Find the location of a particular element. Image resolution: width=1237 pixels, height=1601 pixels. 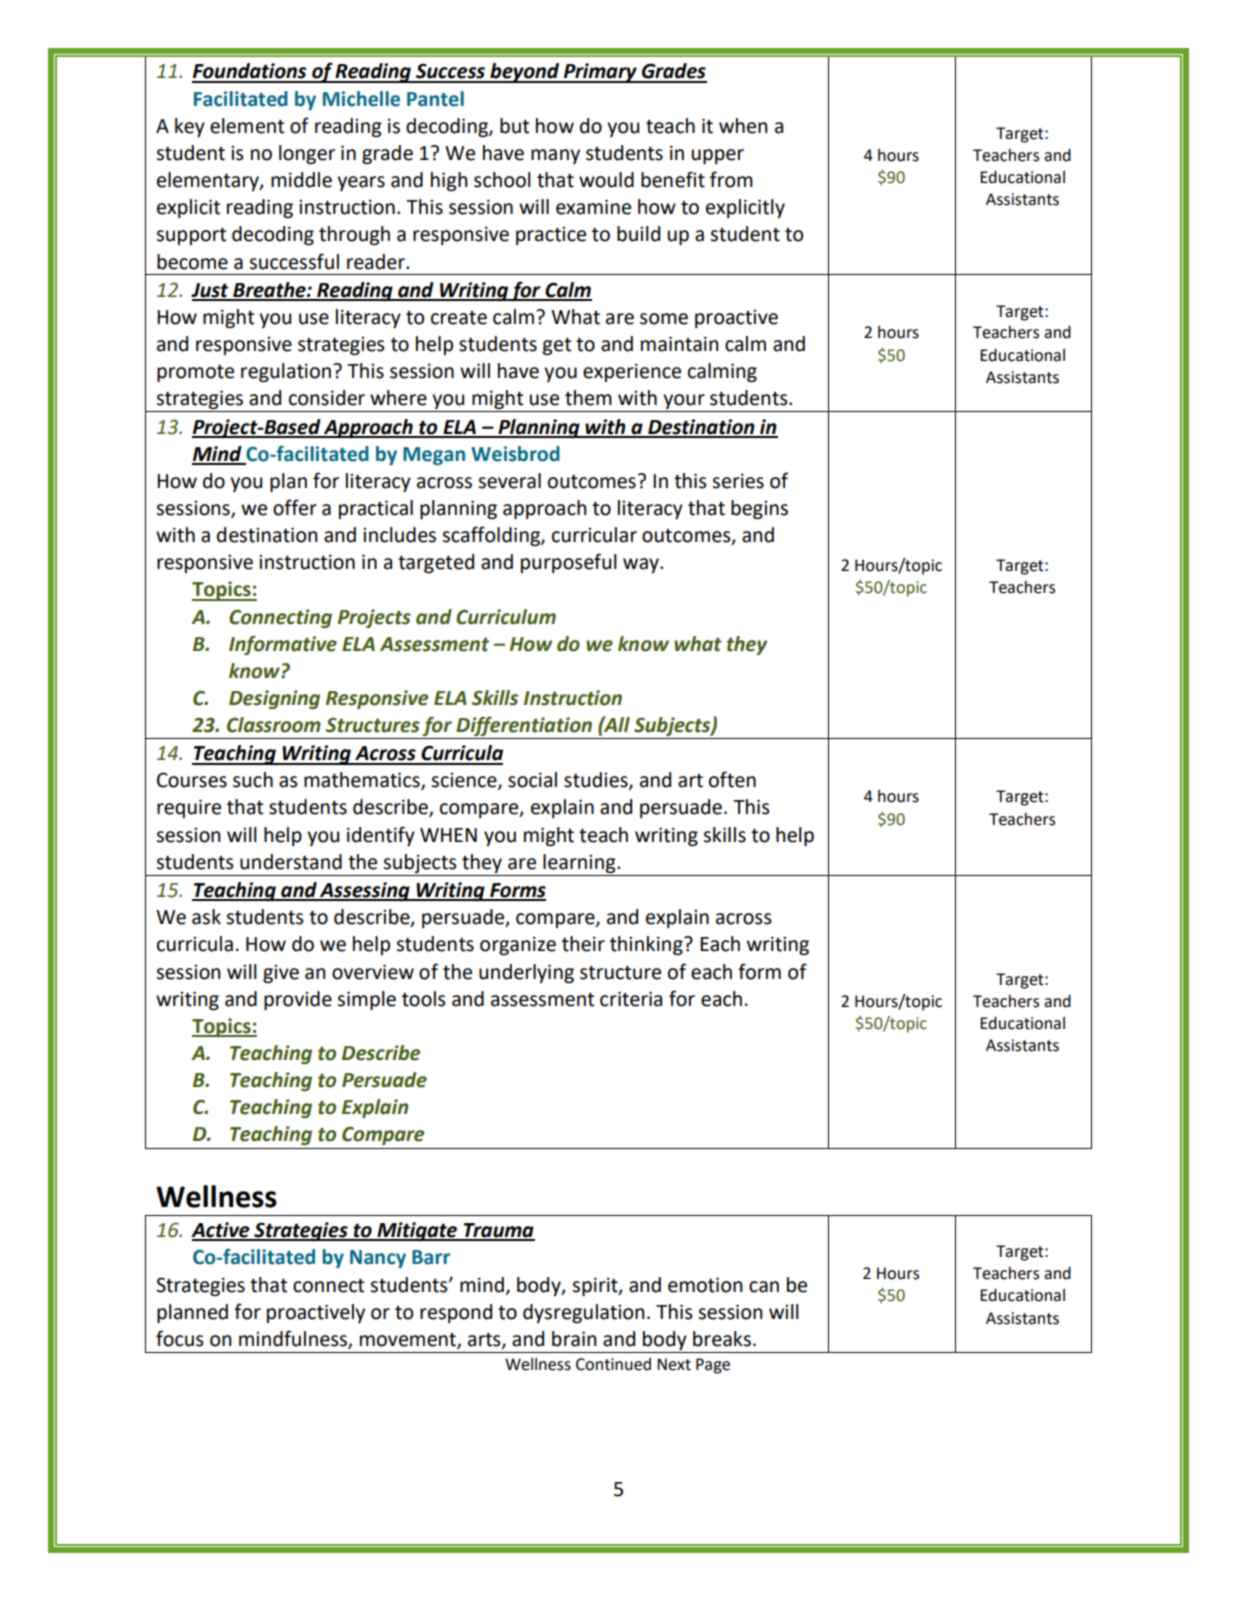

but is located at coordinates (514, 126).
